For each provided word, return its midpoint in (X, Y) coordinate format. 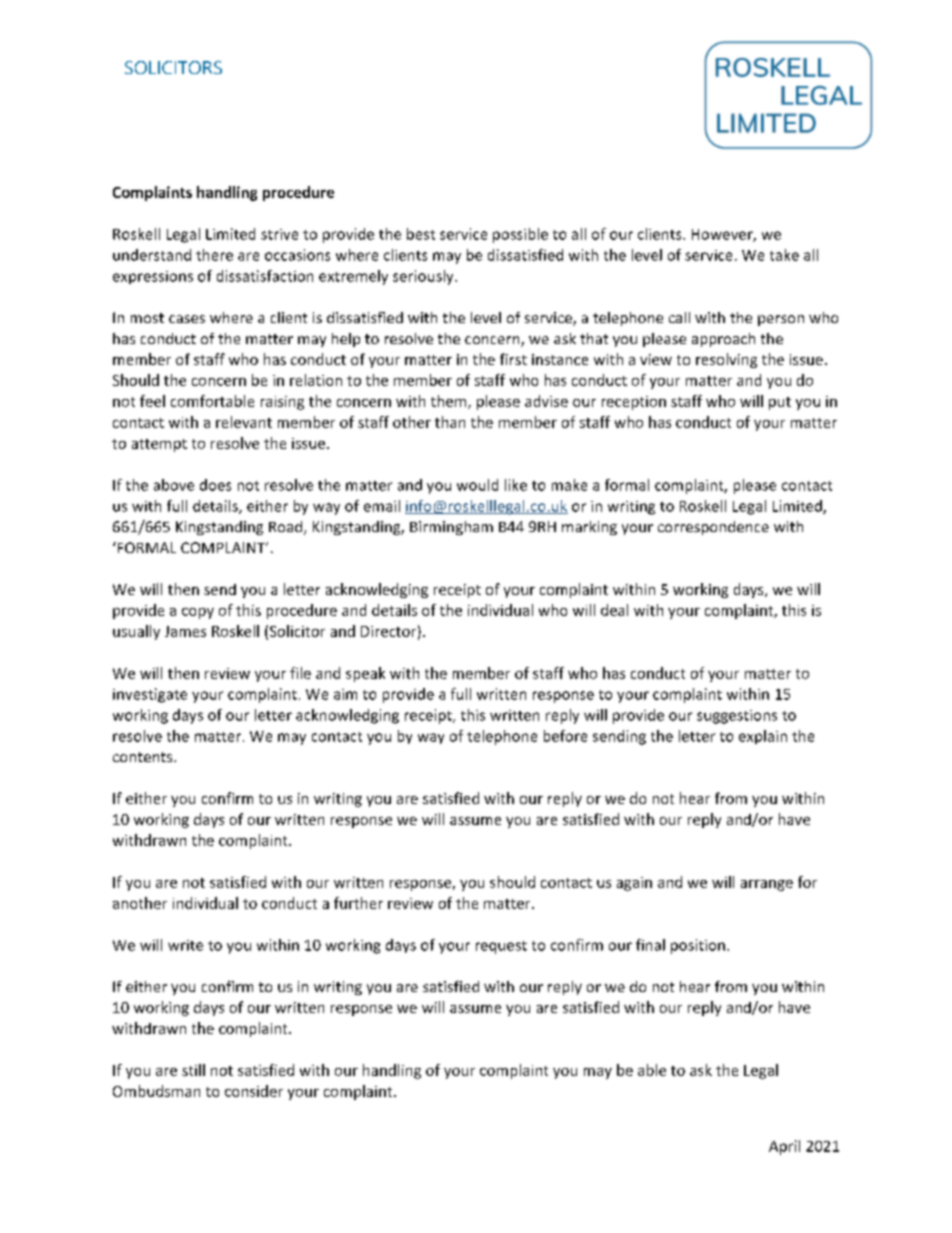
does (215, 485)
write (185, 945)
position (698, 946)
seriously (424, 277)
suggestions (737, 717)
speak (365, 674)
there (214, 255)
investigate (150, 695)
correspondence (713, 528)
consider (254, 1091)
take (784, 255)
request (501, 947)
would (477, 485)
